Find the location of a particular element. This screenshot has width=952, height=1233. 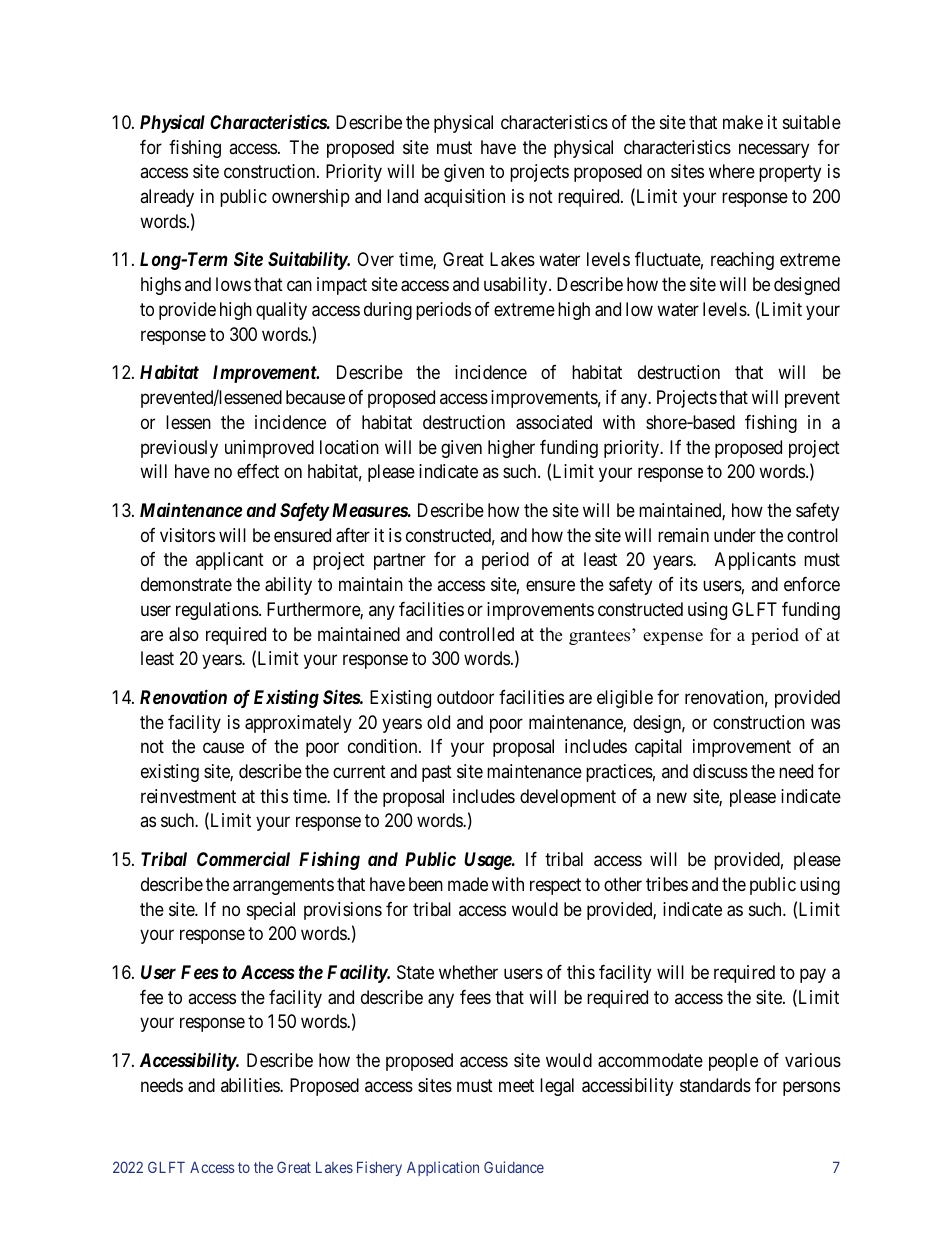

outdoor is located at coordinates (465, 697).
